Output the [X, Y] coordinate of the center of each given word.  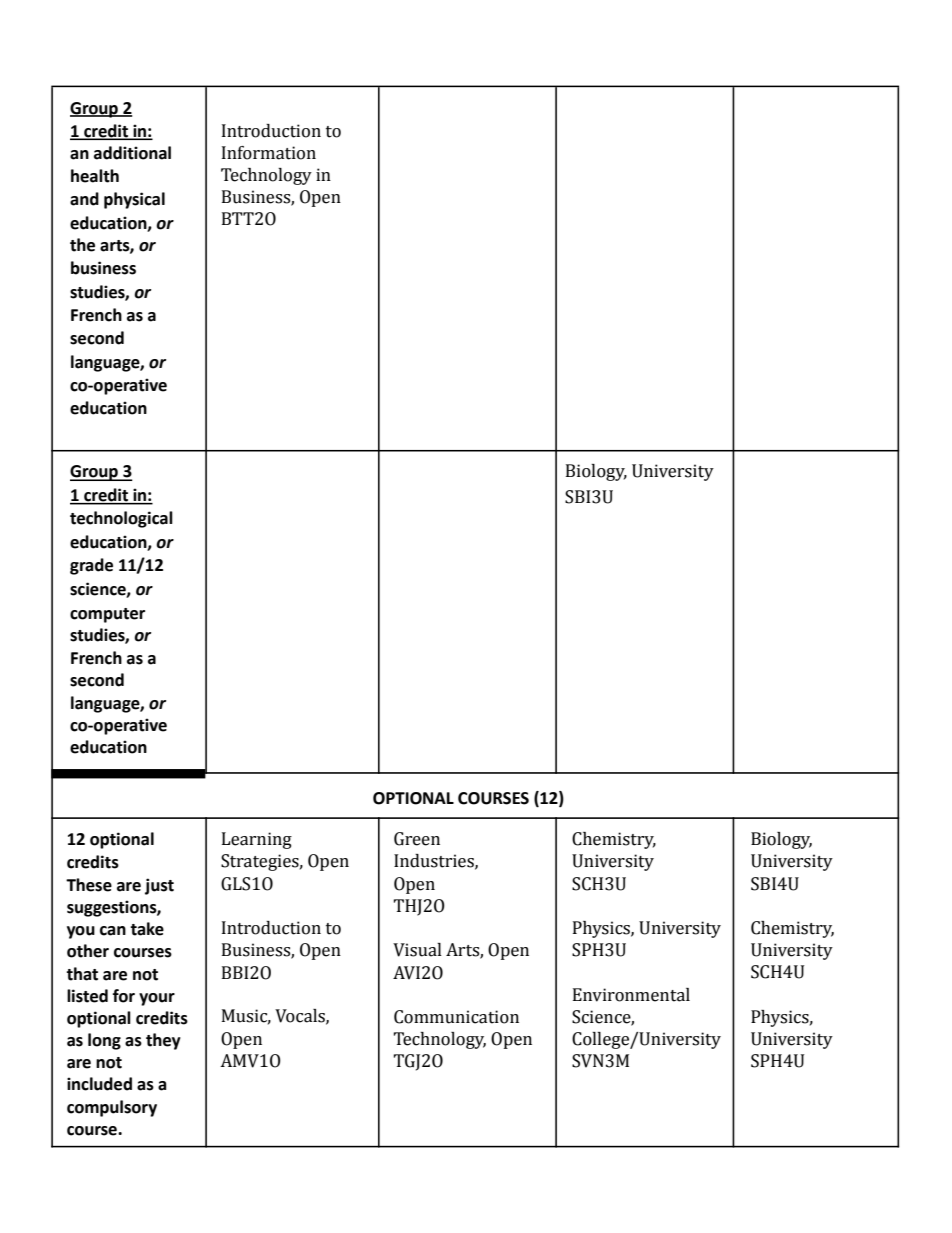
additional [132, 153]
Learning [257, 840]
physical [134, 200]
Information [269, 153]
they [163, 1041]
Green [417, 839]
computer [107, 615]
